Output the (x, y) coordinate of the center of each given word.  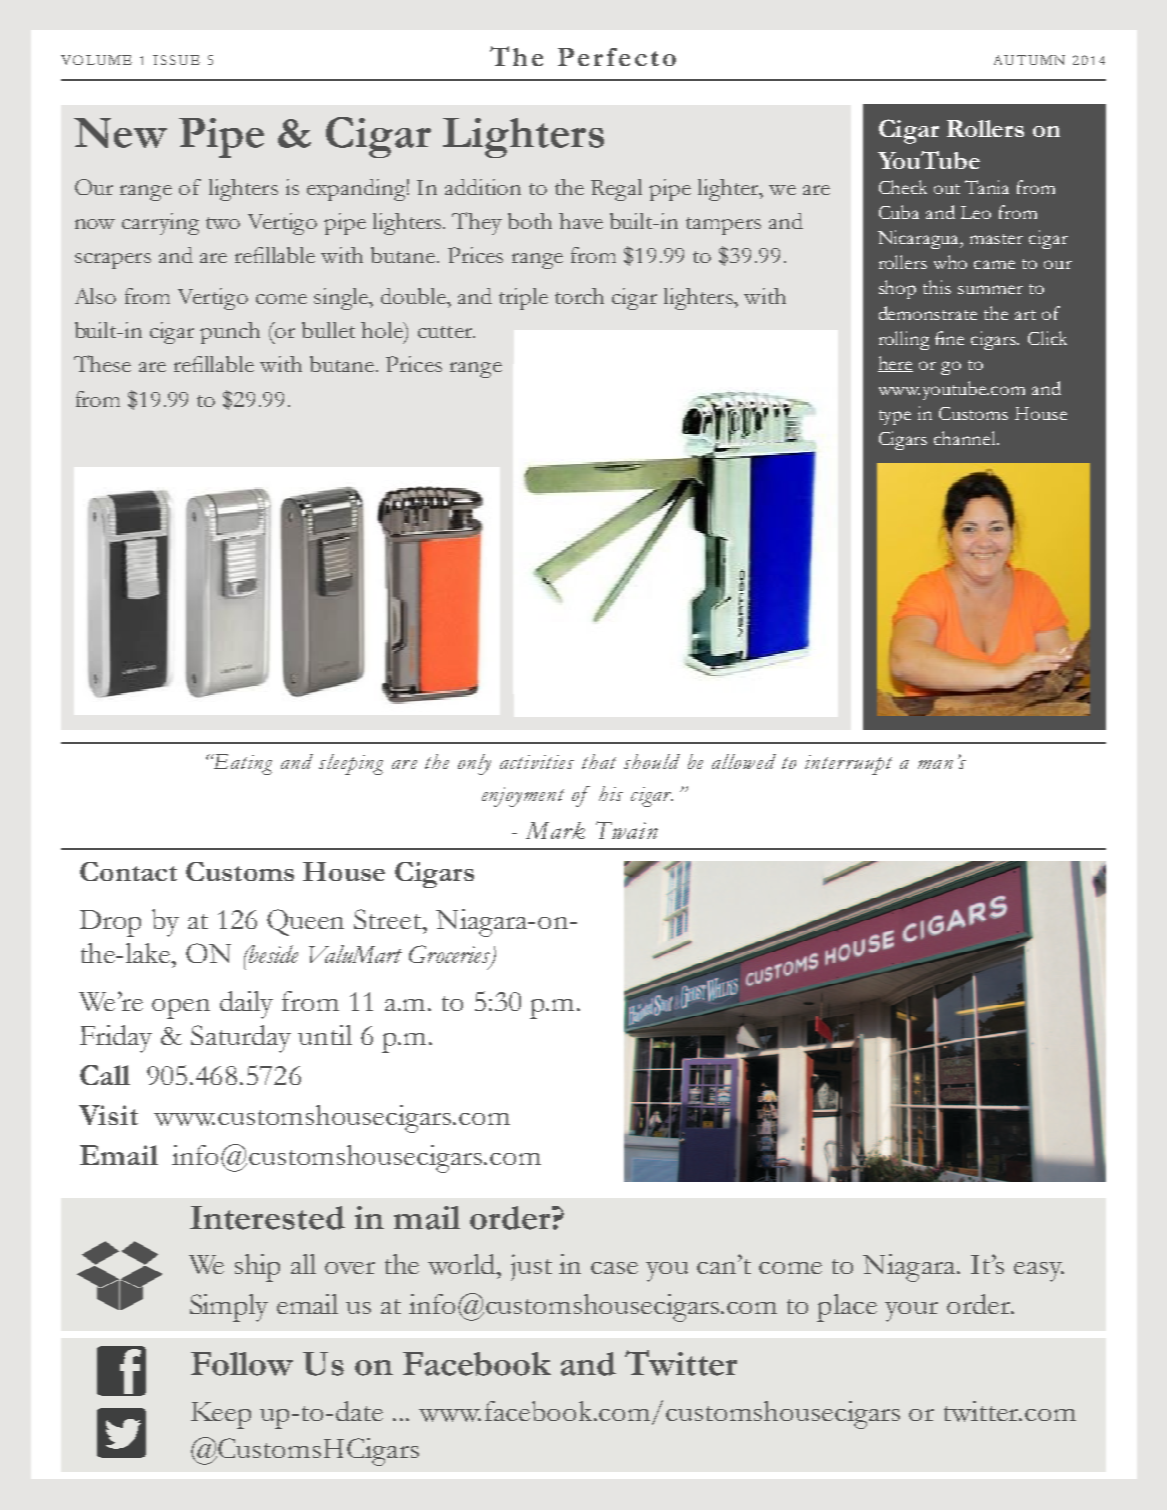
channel (966, 438)
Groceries (451, 955)
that (599, 761)
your (911, 1312)
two (223, 223)
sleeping (351, 764)
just (531, 1267)
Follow (242, 1364)
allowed (744, 761)
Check (903, 187)
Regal (616, 190)
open (181, 1009)
